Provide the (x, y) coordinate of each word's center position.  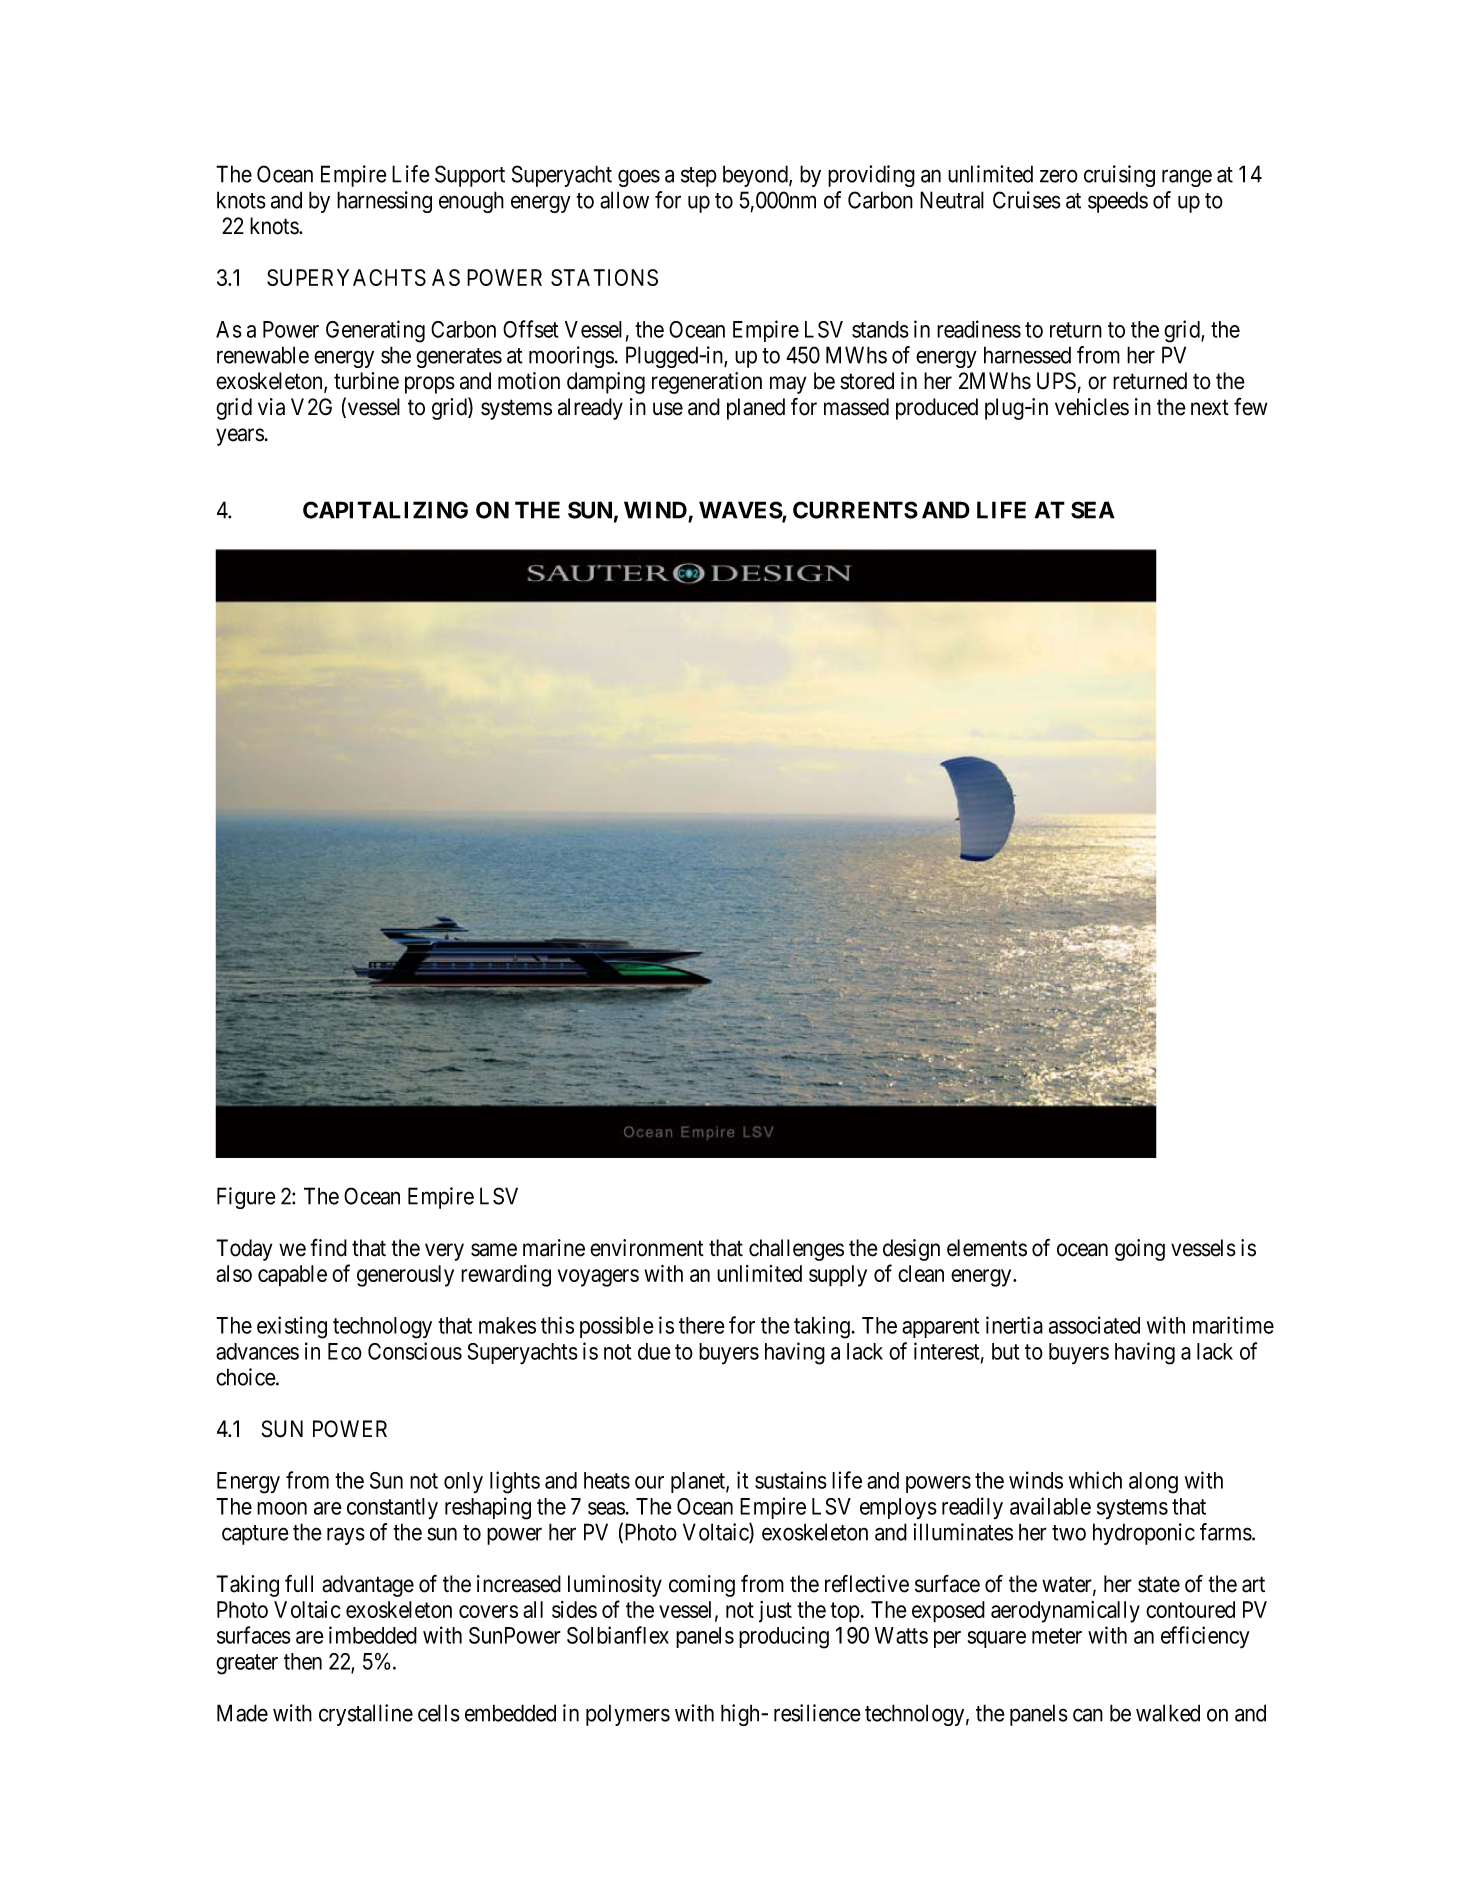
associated (1094, 1325)
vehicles (1092, 407)
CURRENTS (855, 510)
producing (784, 1637)
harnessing (384, 202)
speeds (1118, 202)
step (699, 177)
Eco (345, 1351)
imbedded (373, 1635)
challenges (796, 1250)
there (702, 1325)
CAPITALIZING (385, 510)
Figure (246, 1198)
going (1140, 1250)
